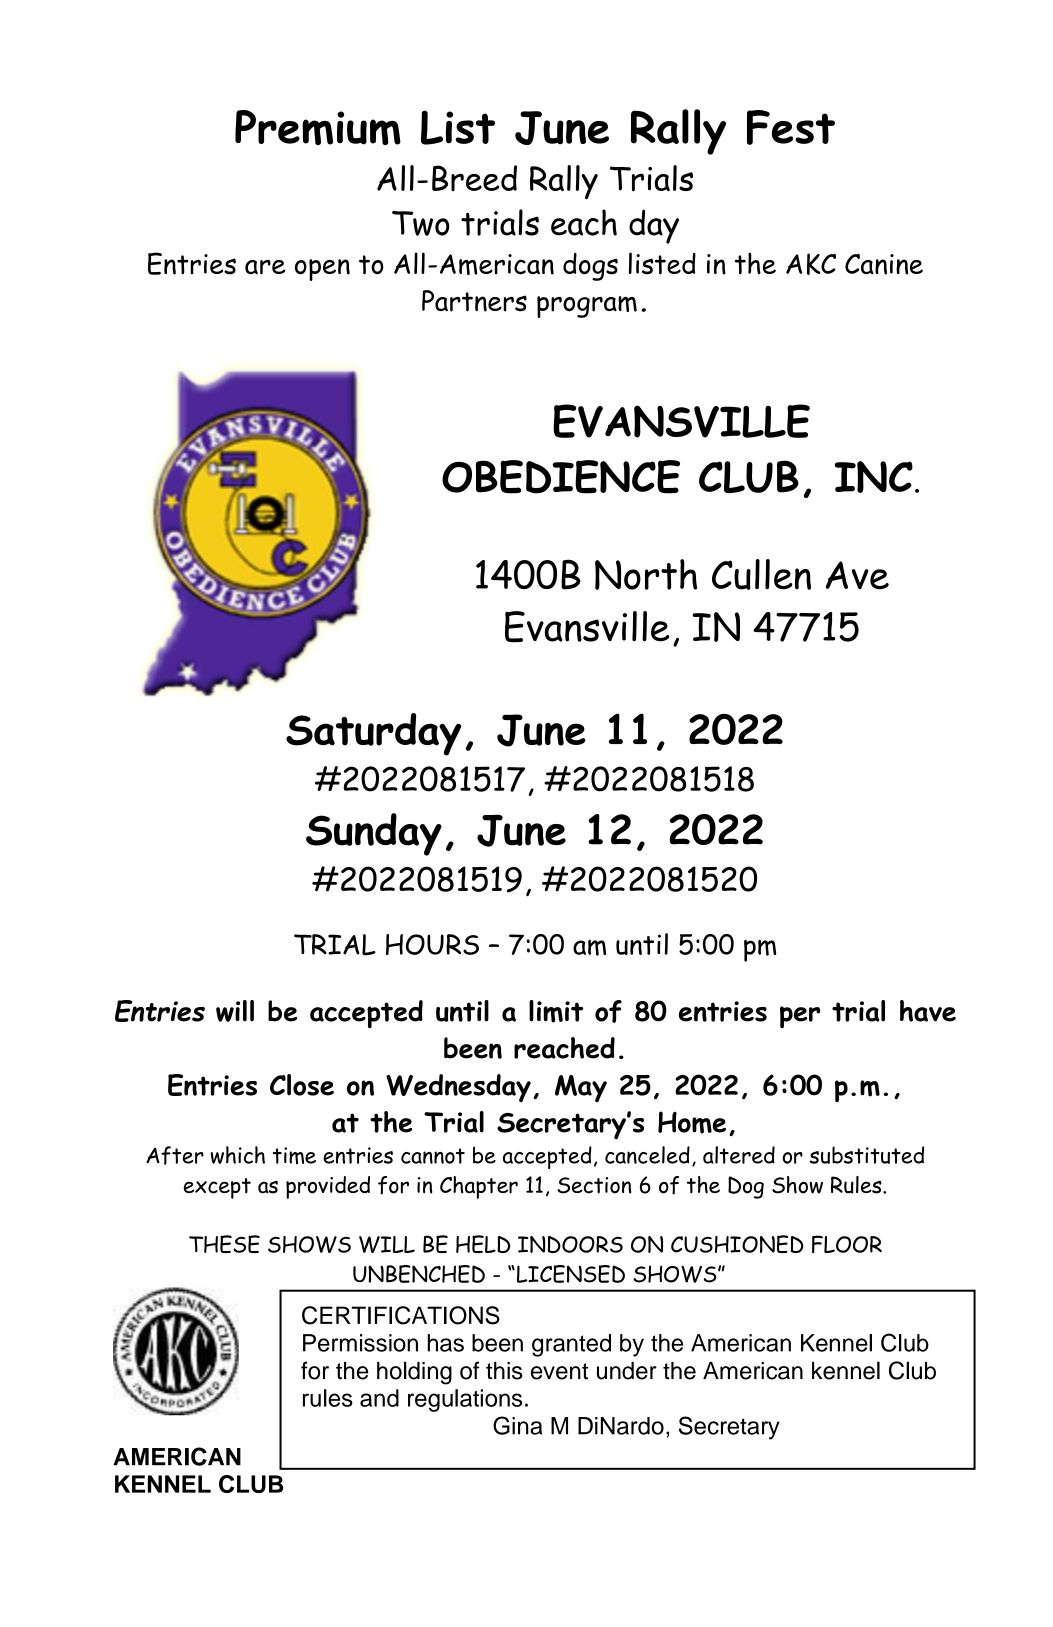  What do you see at coordinates (318, 127) in the screenshot?
I see `Premium` at bounding box center [318, 127].
